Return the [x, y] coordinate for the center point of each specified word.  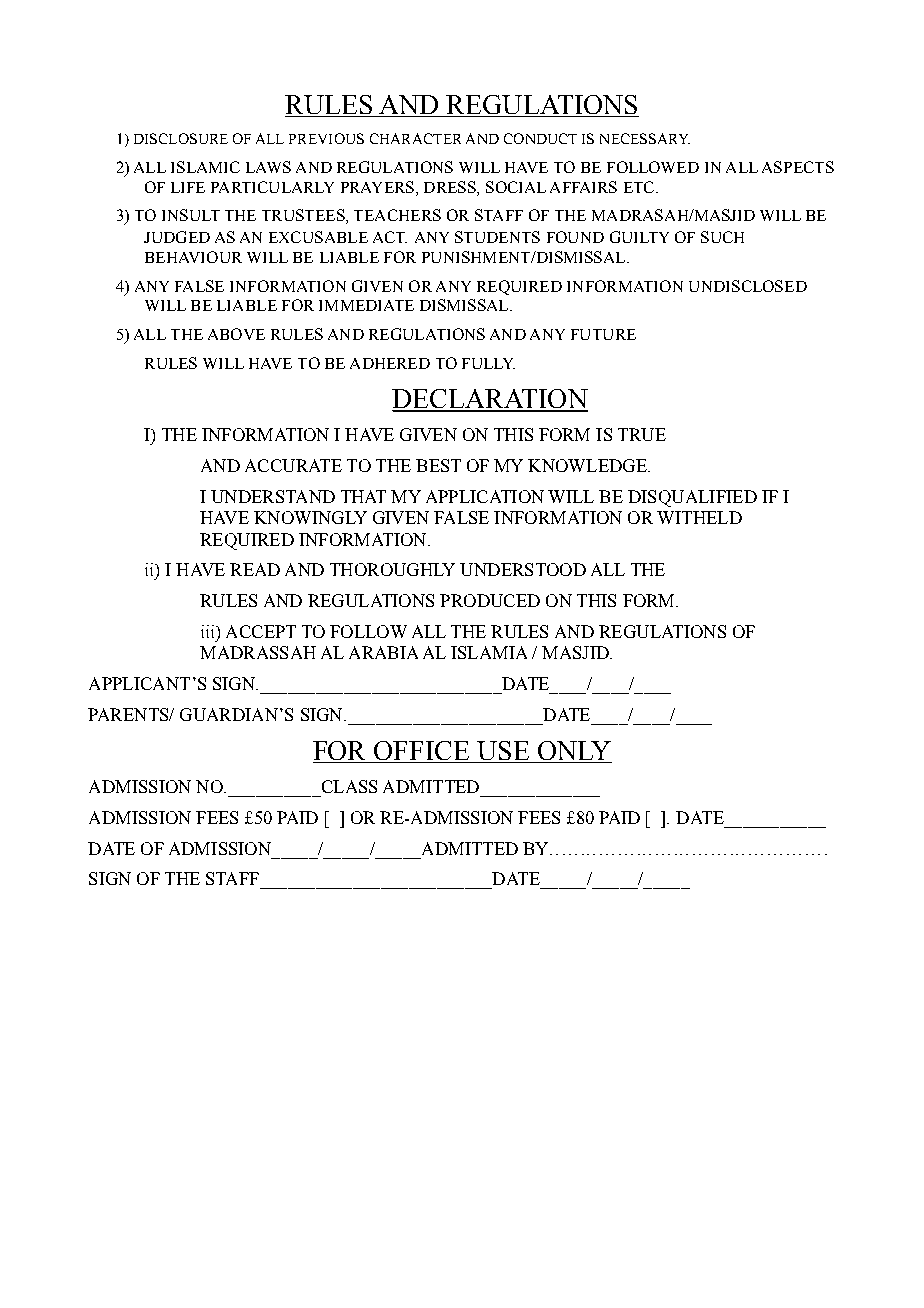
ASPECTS [798, 167]
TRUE [642, 434]
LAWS [268, 167]
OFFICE [422, 752]
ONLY [574, 752]
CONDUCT [540, 138]
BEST [438, 465]
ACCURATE [293, 465]
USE [503, 752]
